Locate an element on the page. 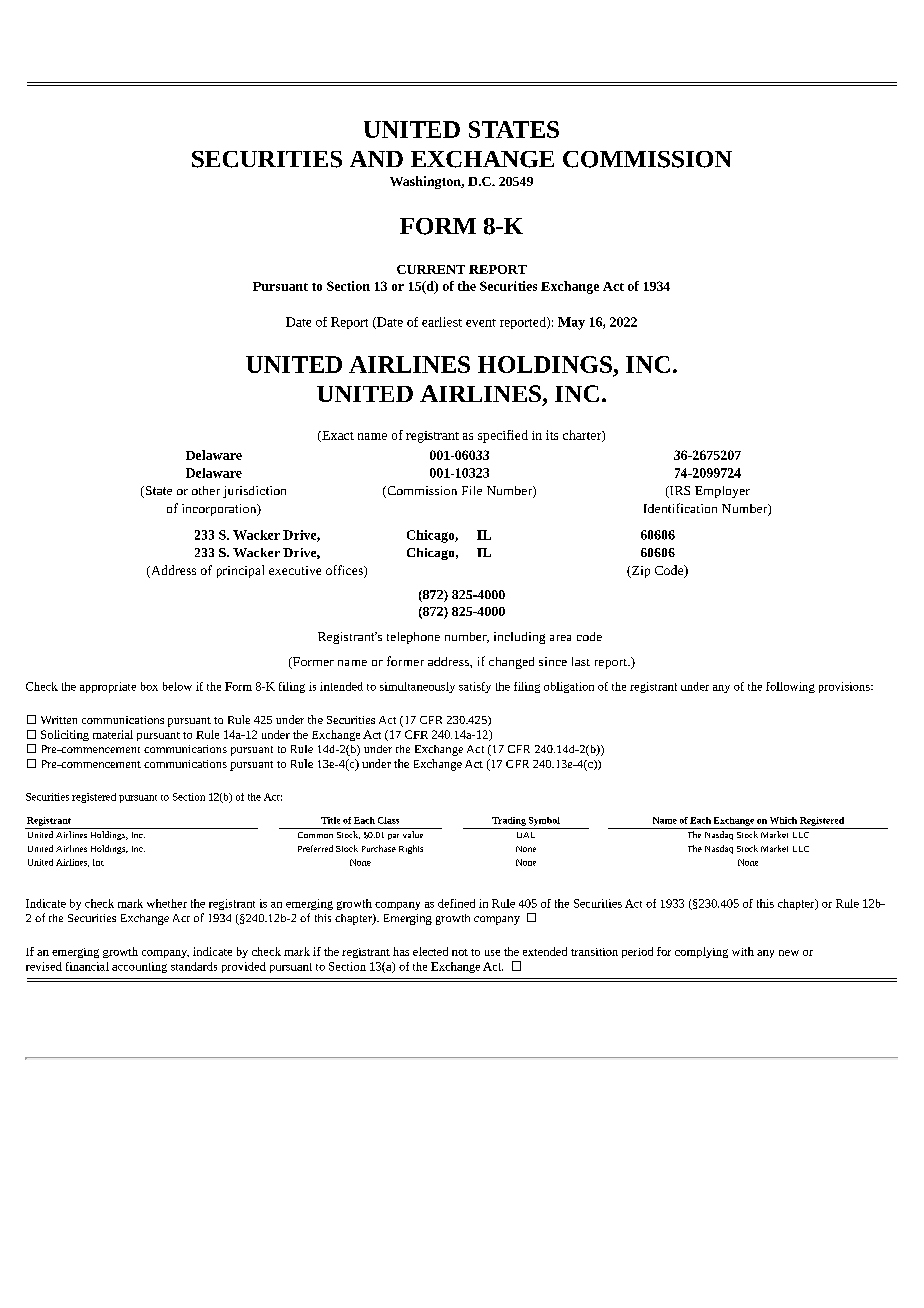 The image size is (924, 1308). Identification is located at coordinates (680, 508).
